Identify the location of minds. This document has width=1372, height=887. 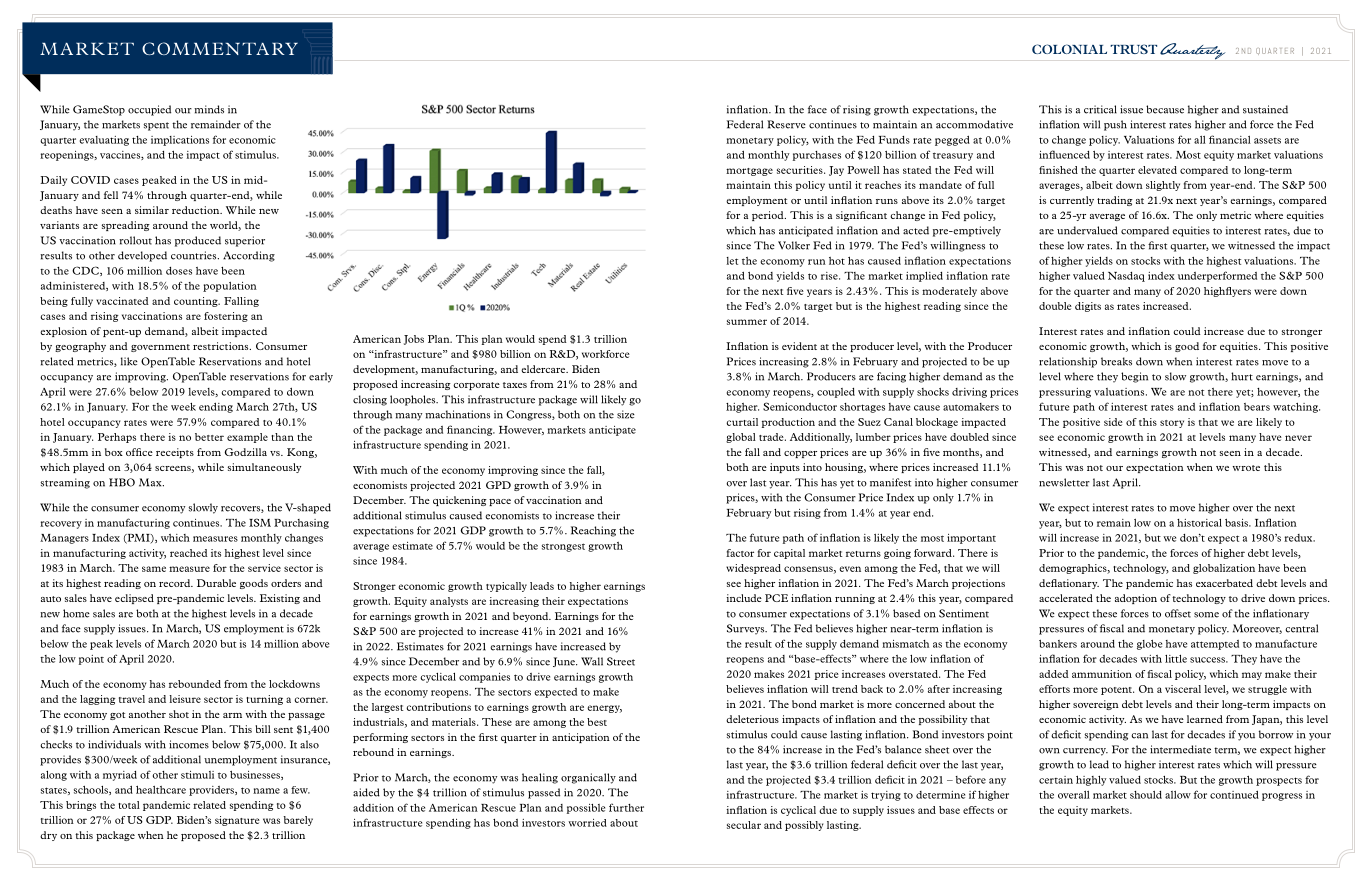
(209, 109).
